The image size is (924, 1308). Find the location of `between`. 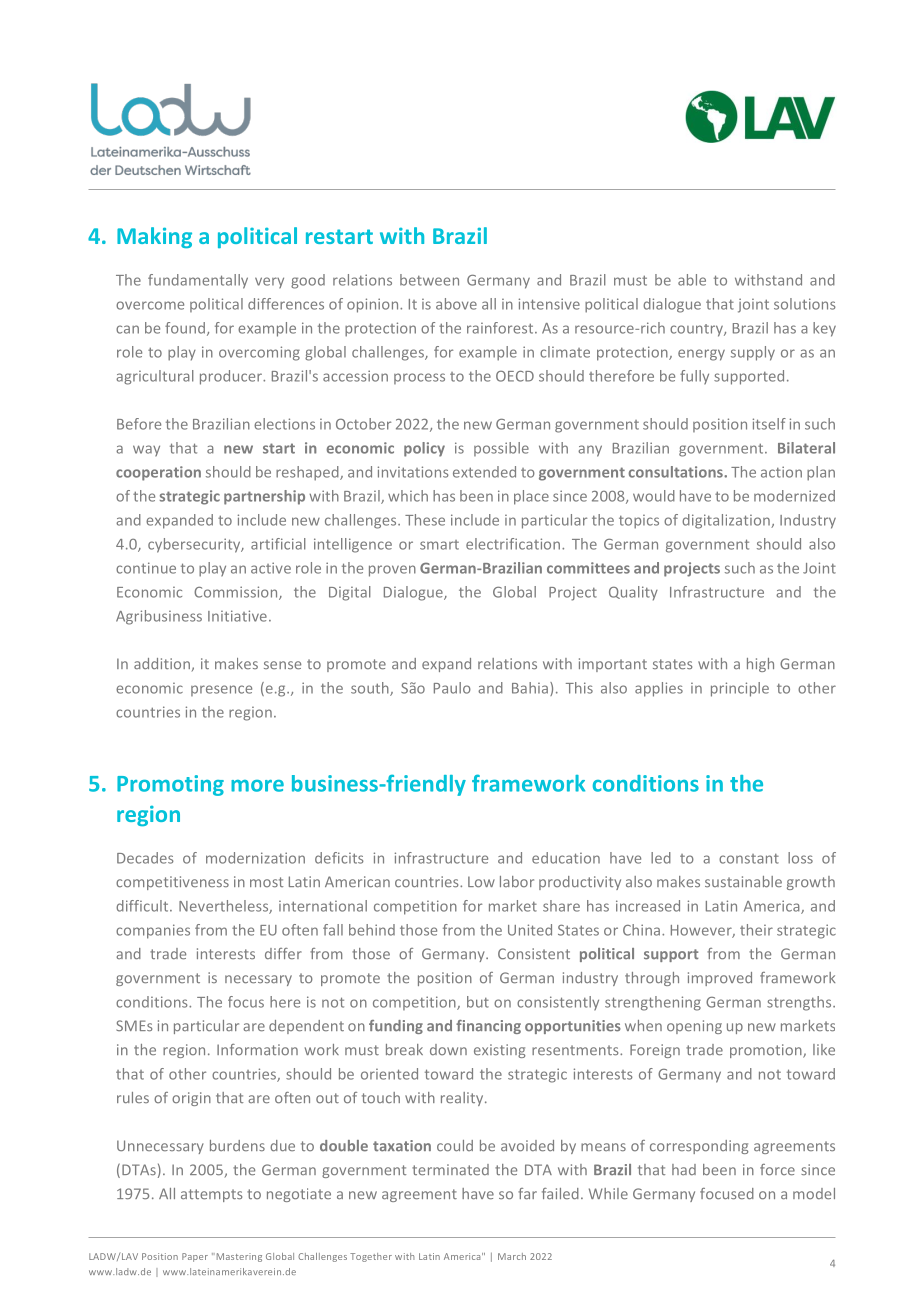

between is located at coordinates (429, 280).
